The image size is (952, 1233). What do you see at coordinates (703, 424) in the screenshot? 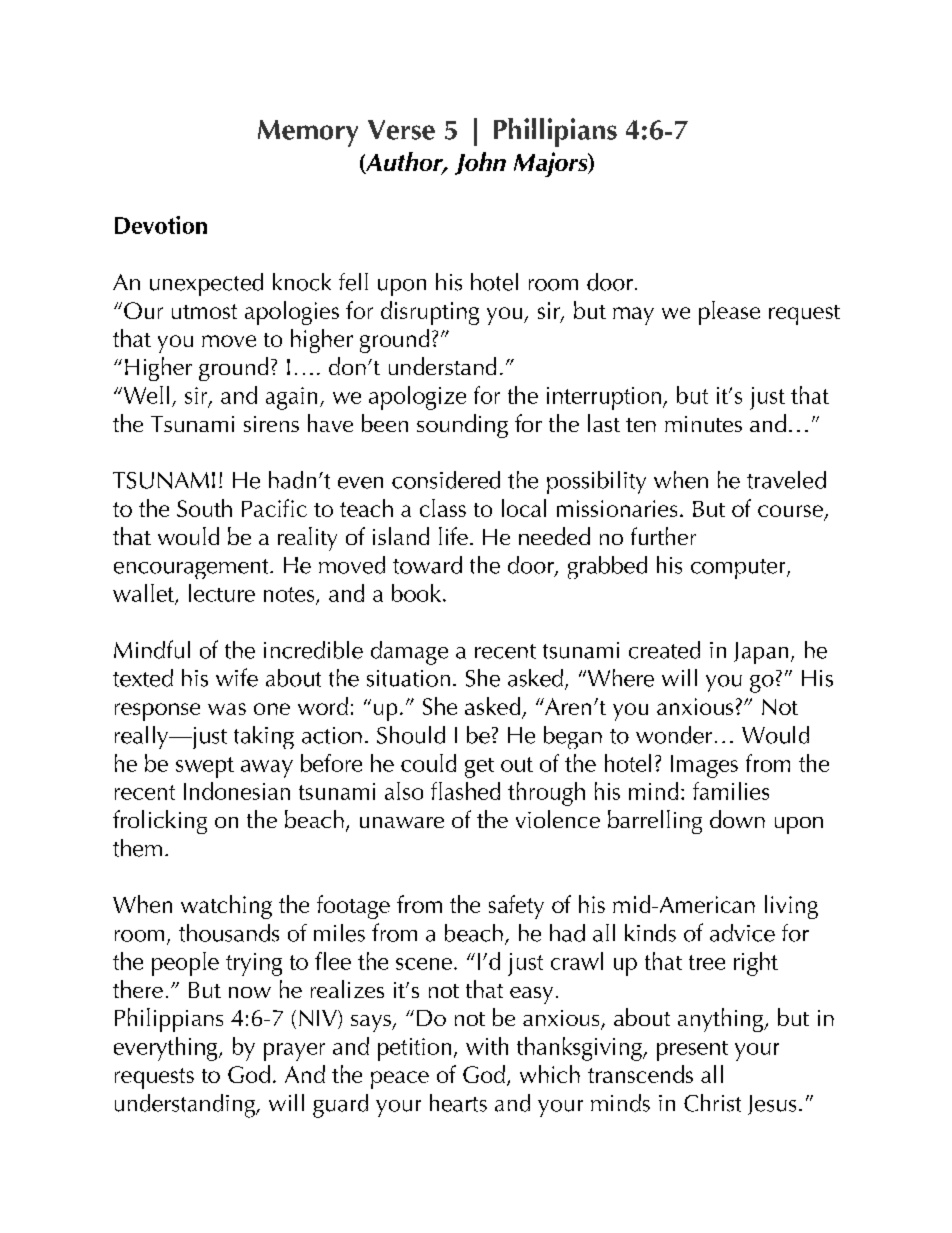
I see `minutes` at bounding box center [703, 424].
